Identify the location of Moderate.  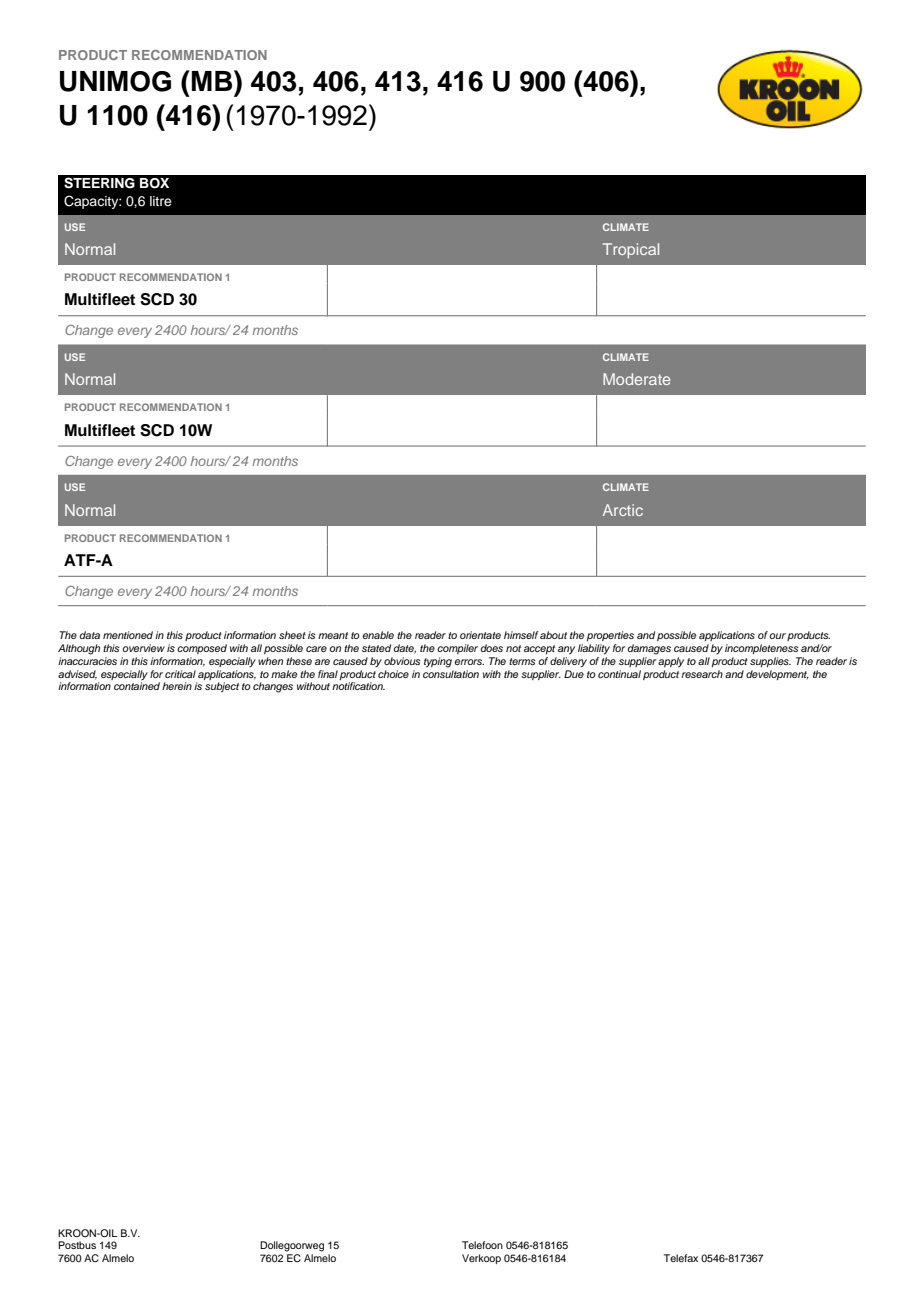
(637, 379).
